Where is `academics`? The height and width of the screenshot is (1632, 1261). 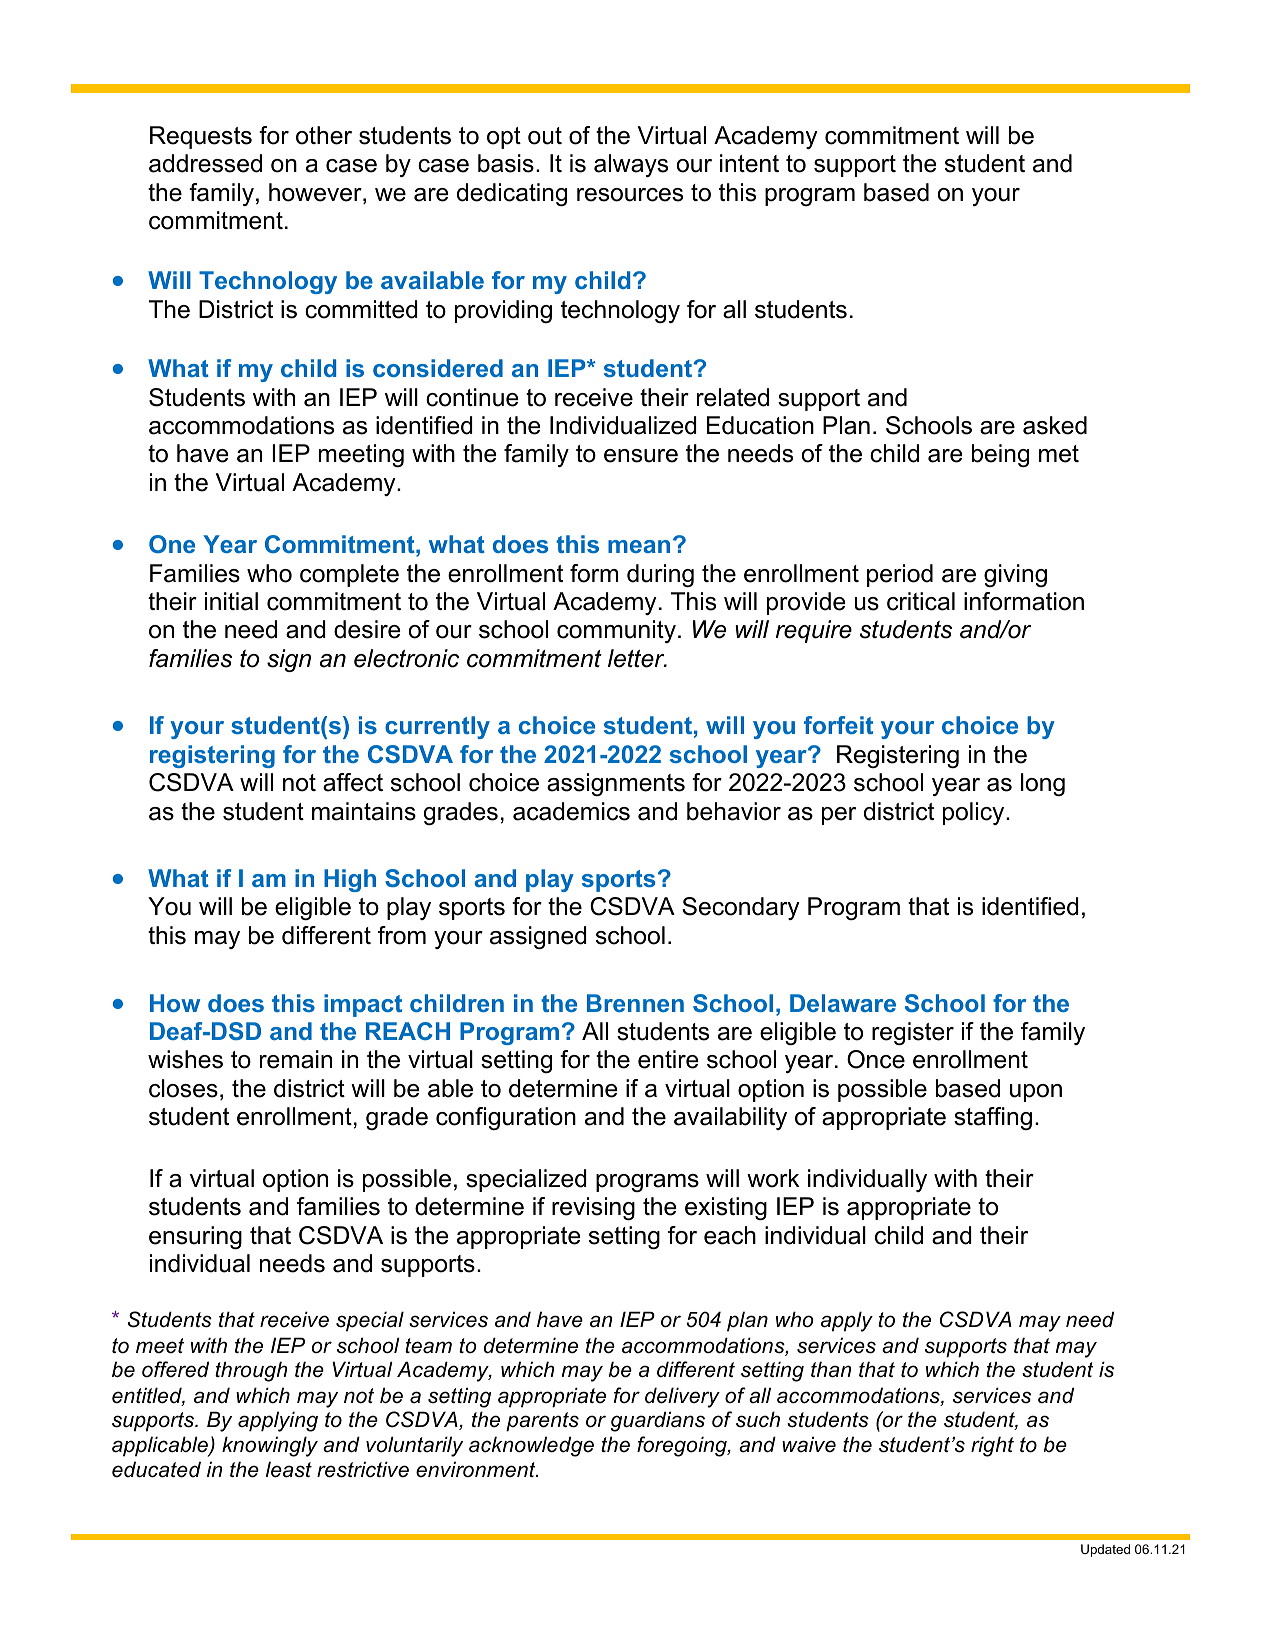
academics is located at coordinates (571, 811).
